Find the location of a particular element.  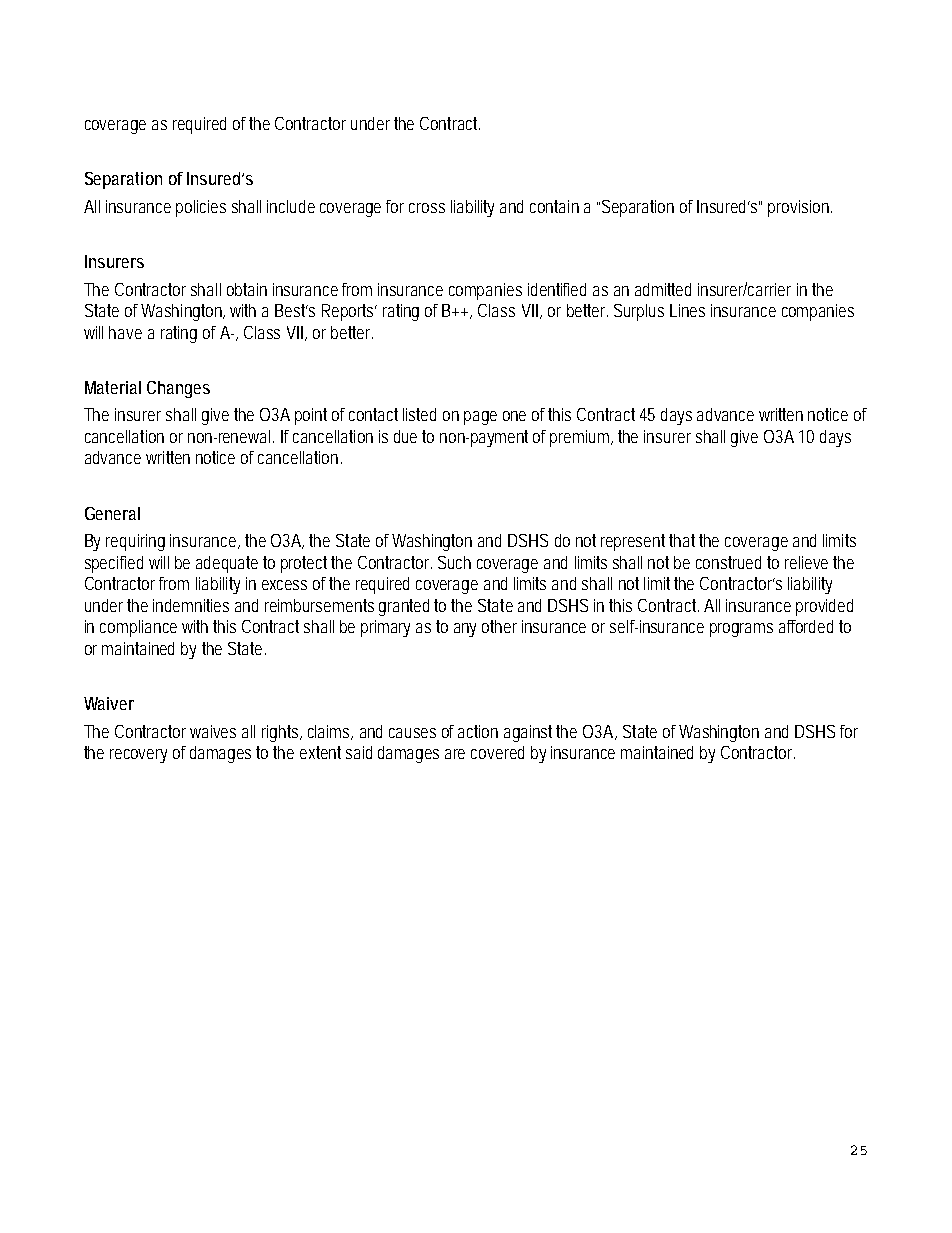

General is located at coordinates (112, 513).
